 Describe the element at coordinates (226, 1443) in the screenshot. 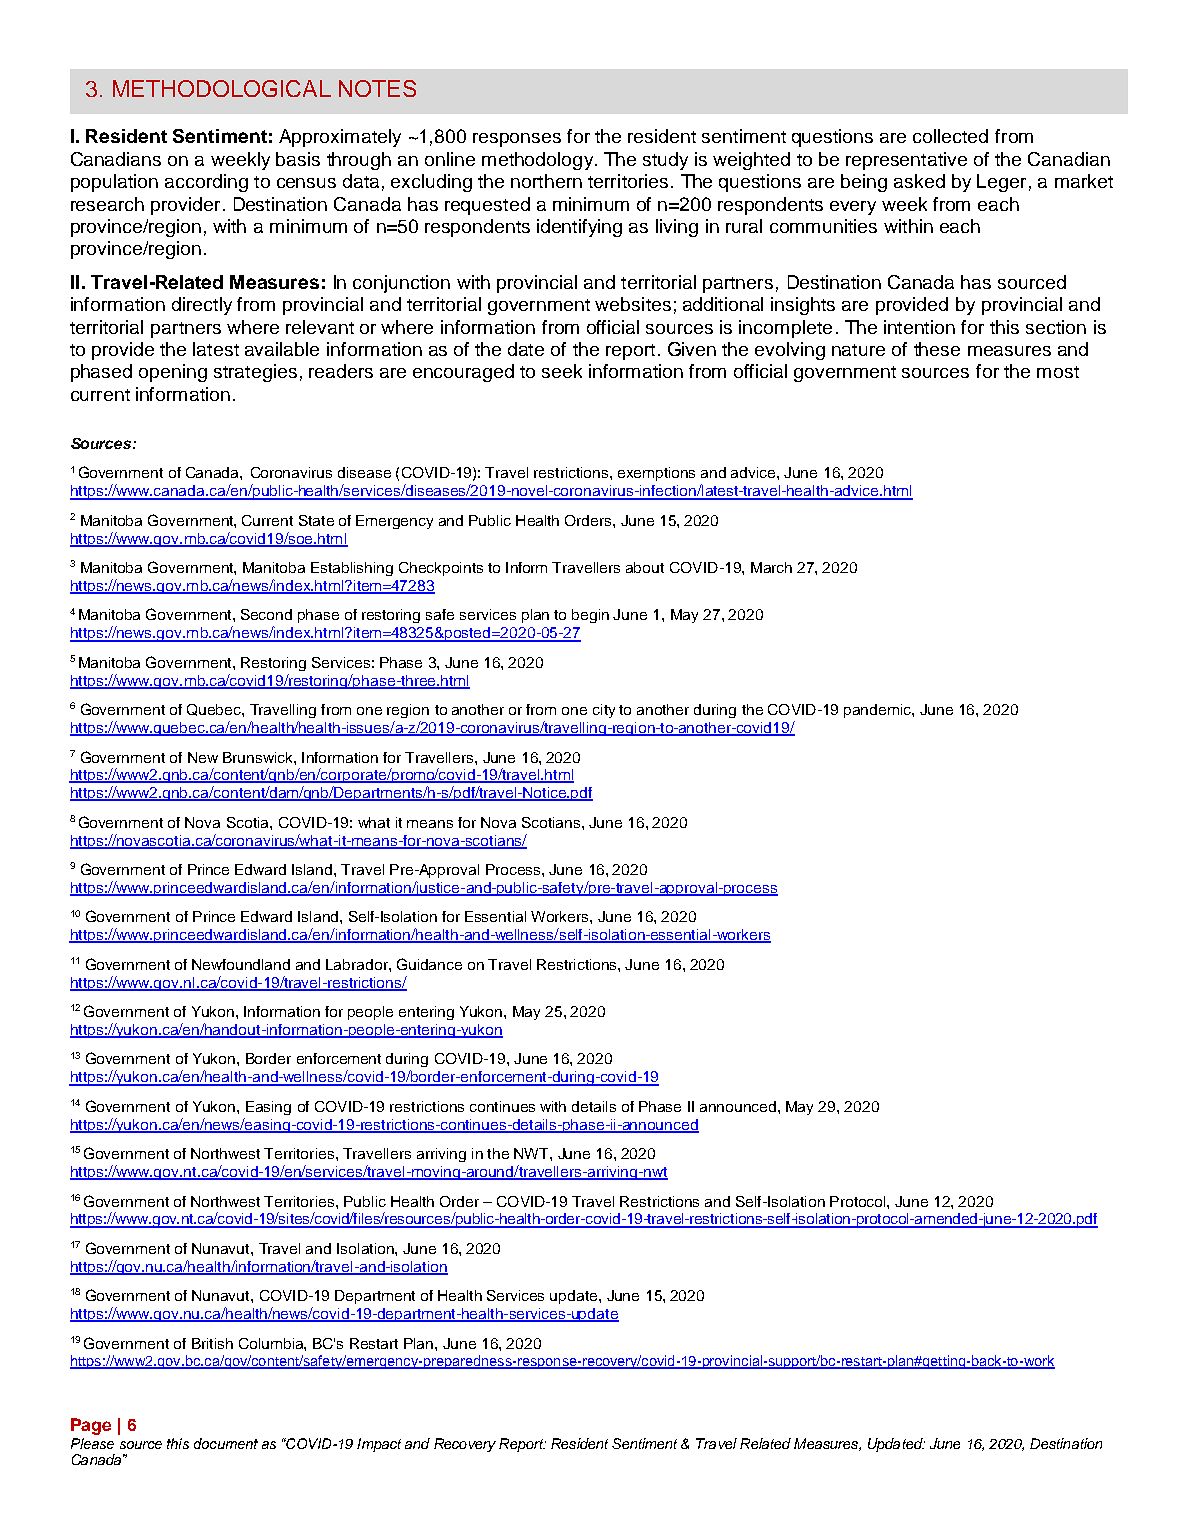

I see `document` at that location.
